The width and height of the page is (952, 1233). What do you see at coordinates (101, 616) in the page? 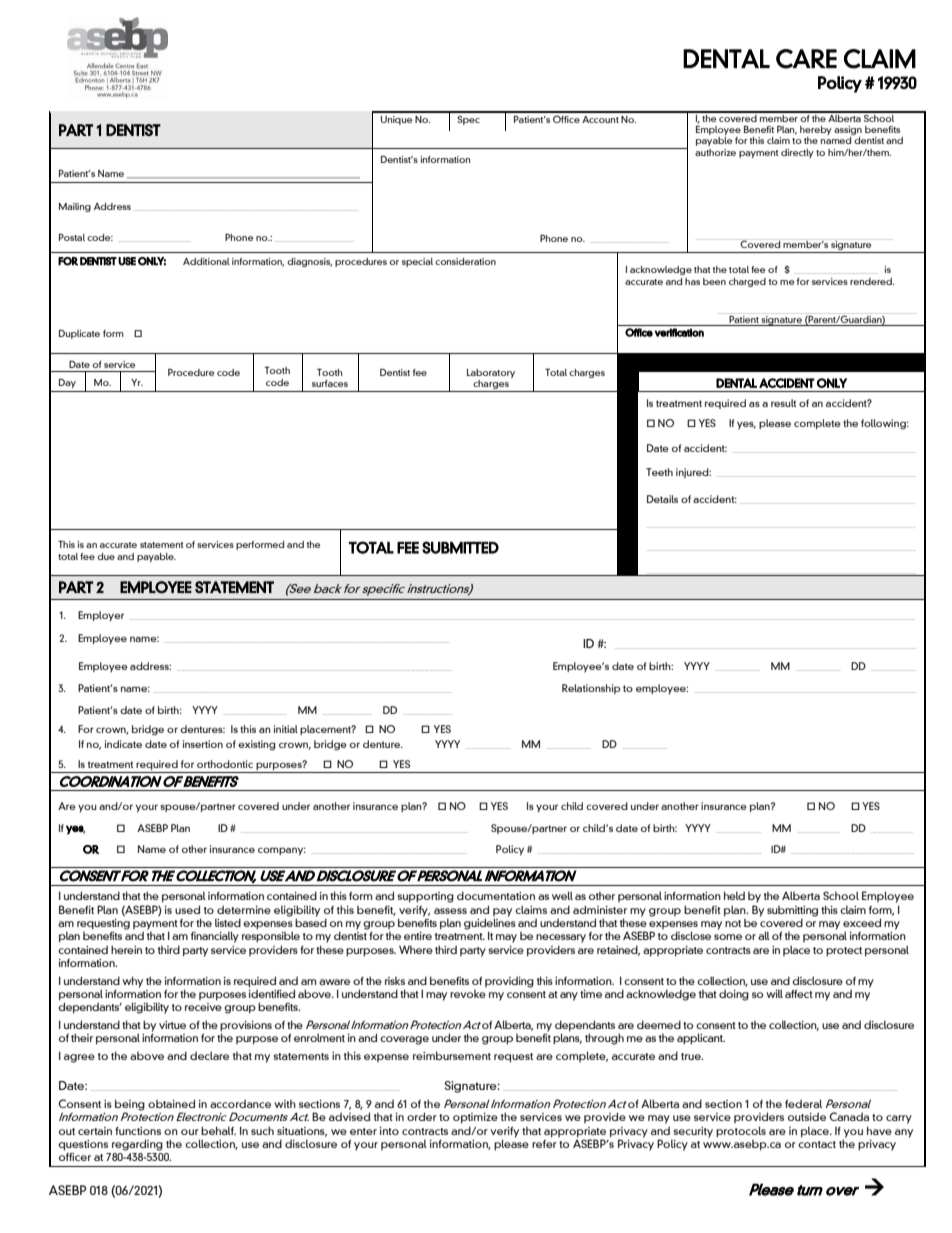
I see `Employer` at bounding box center [101, 616].
